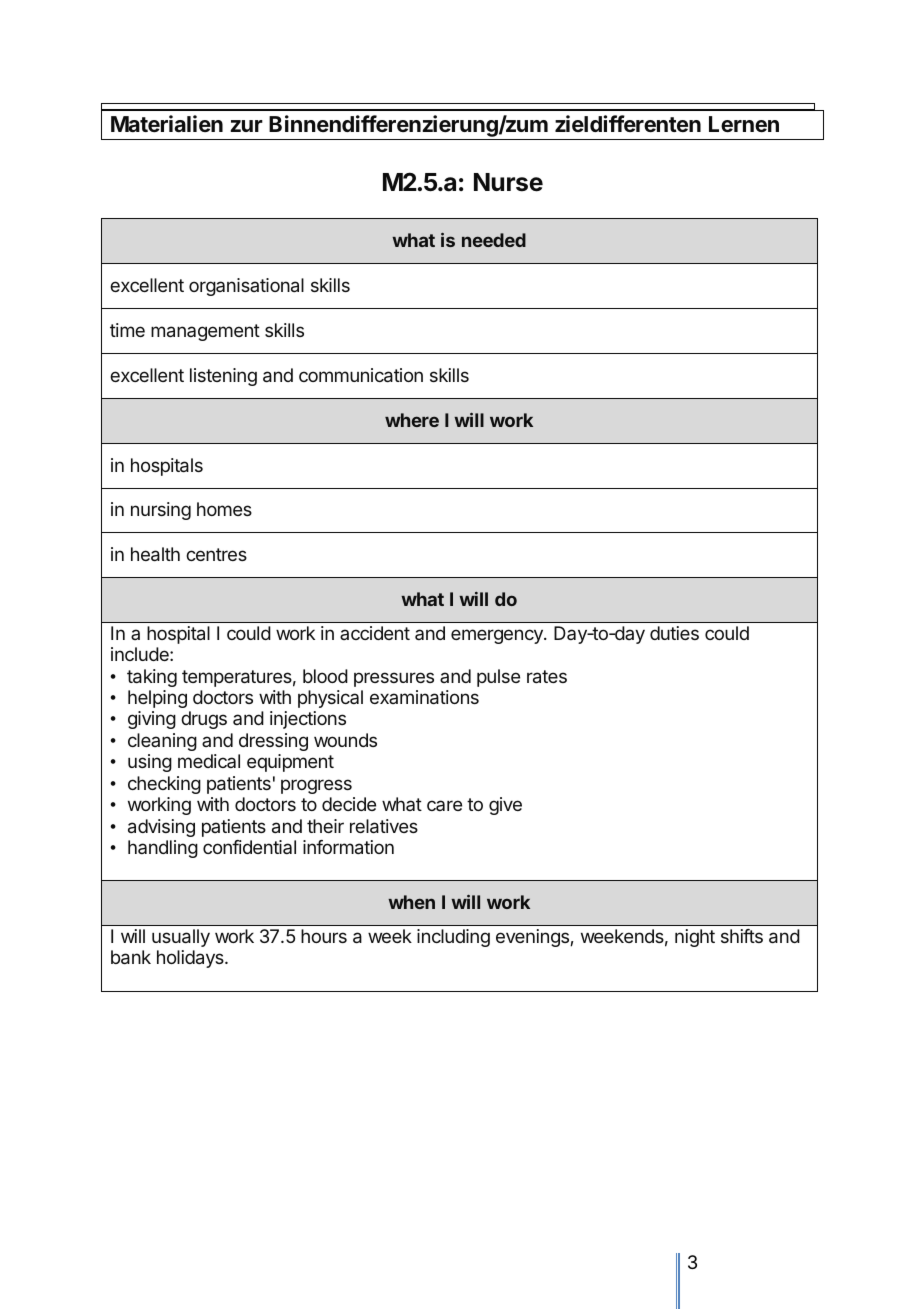 Image resolution: width=924 pixels, height=1309 pixels. Describe the element at coordinates (205, 332) in the screenshot. I see `management` at that location.
